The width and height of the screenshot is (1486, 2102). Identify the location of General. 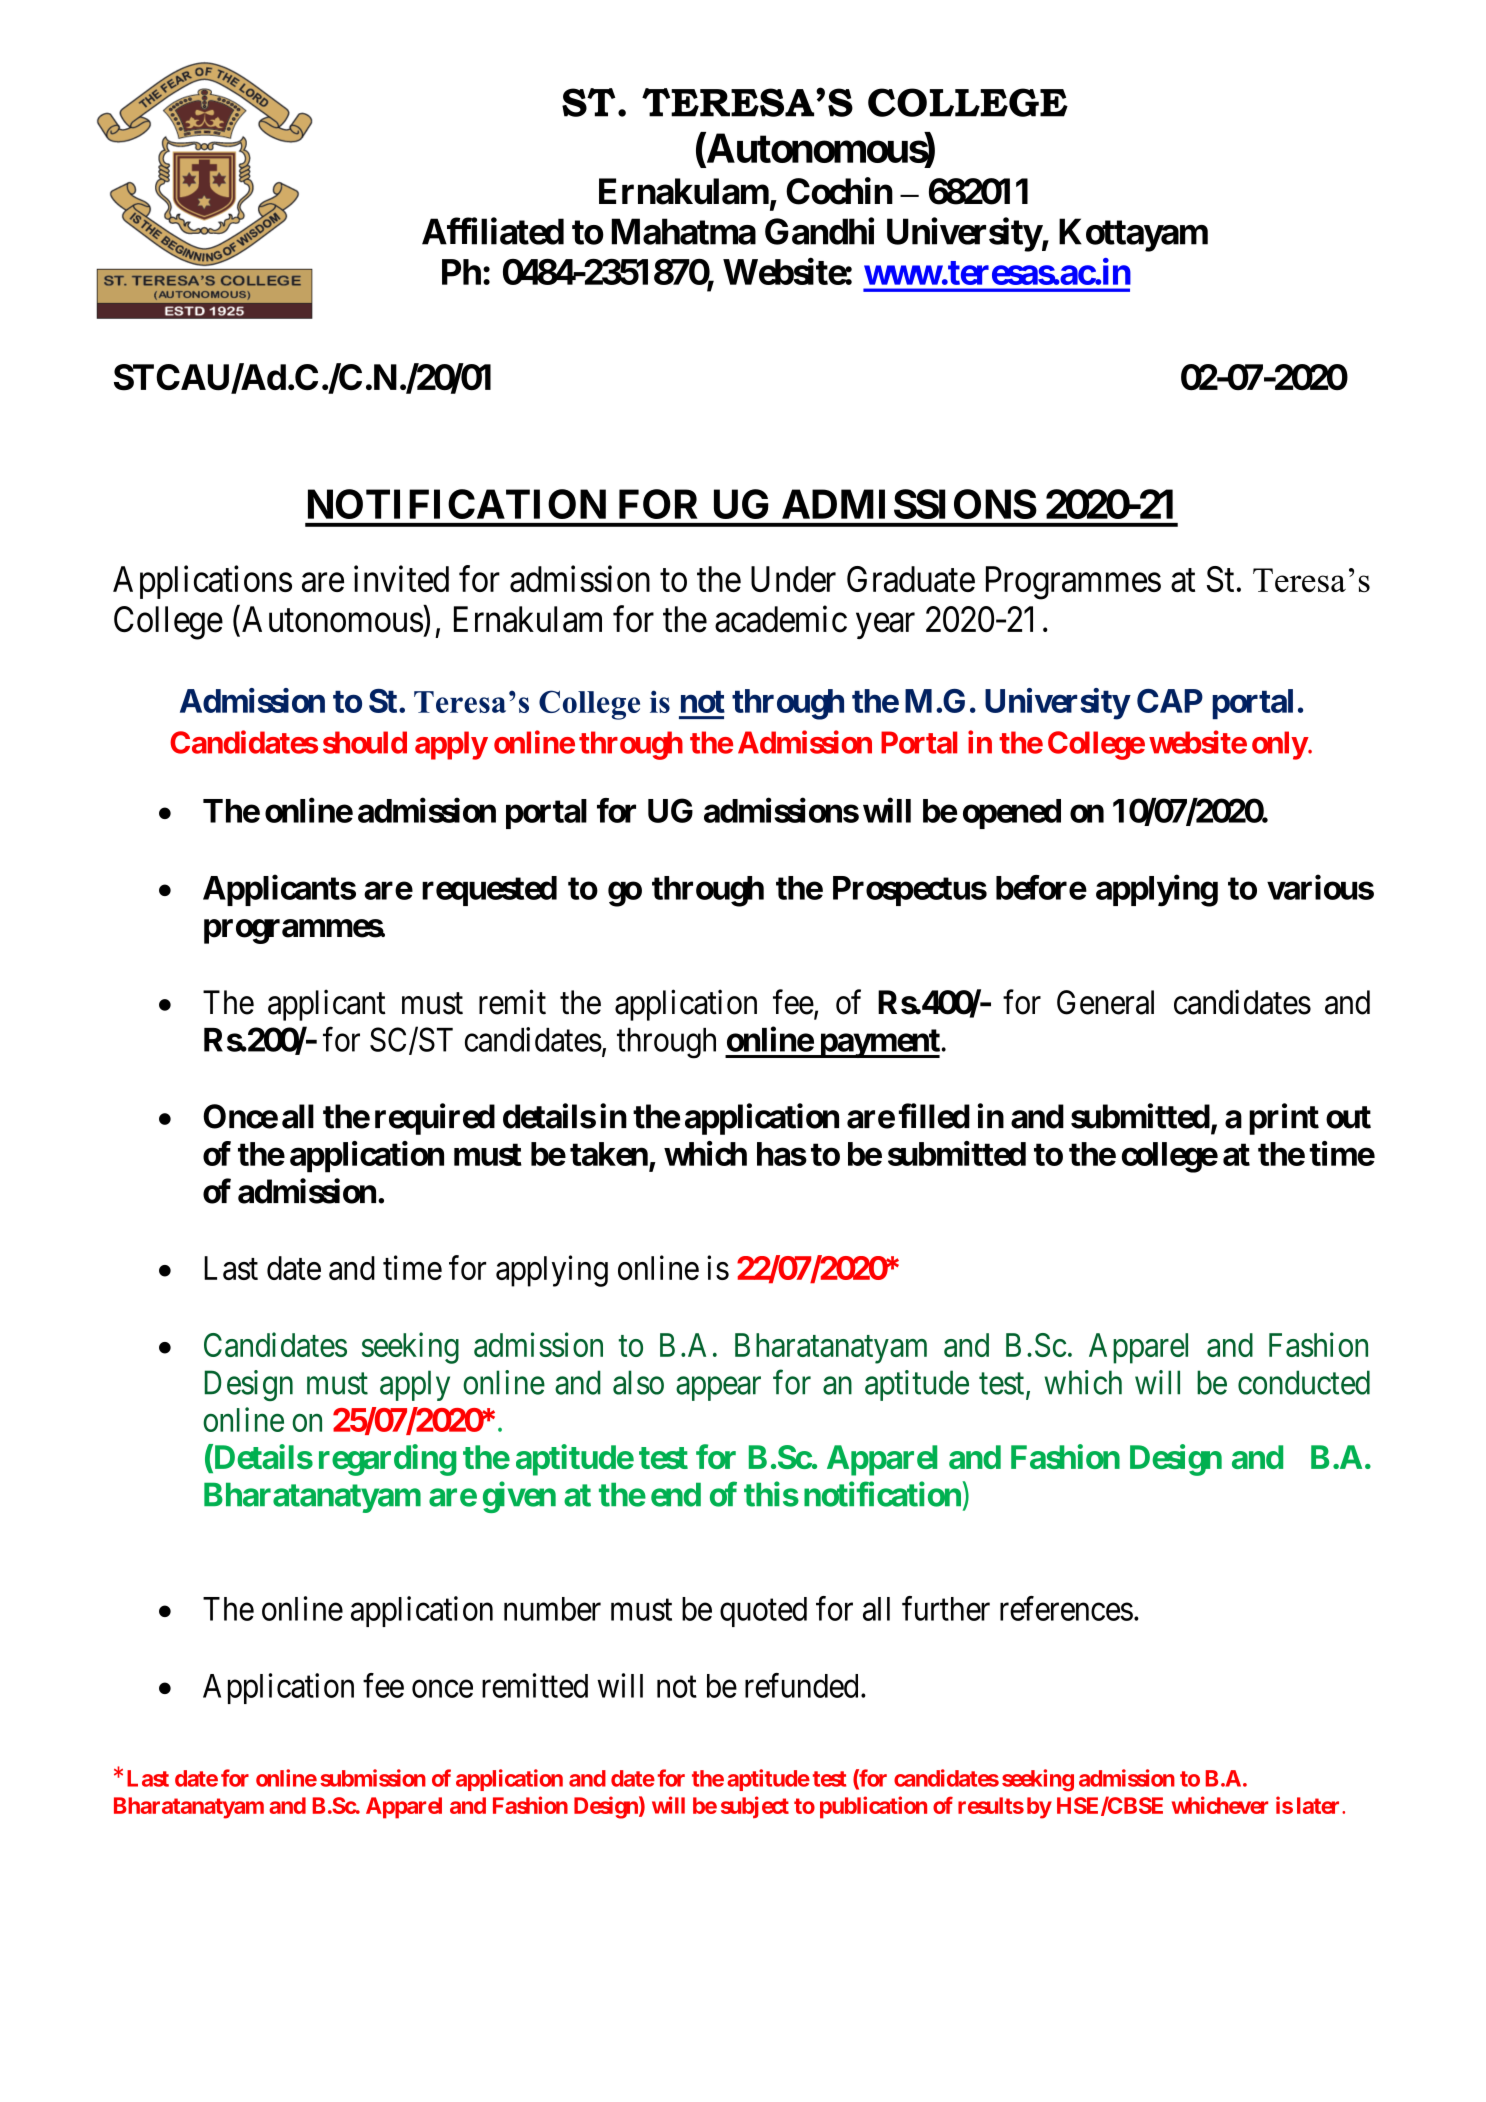
(1105, 1002).
